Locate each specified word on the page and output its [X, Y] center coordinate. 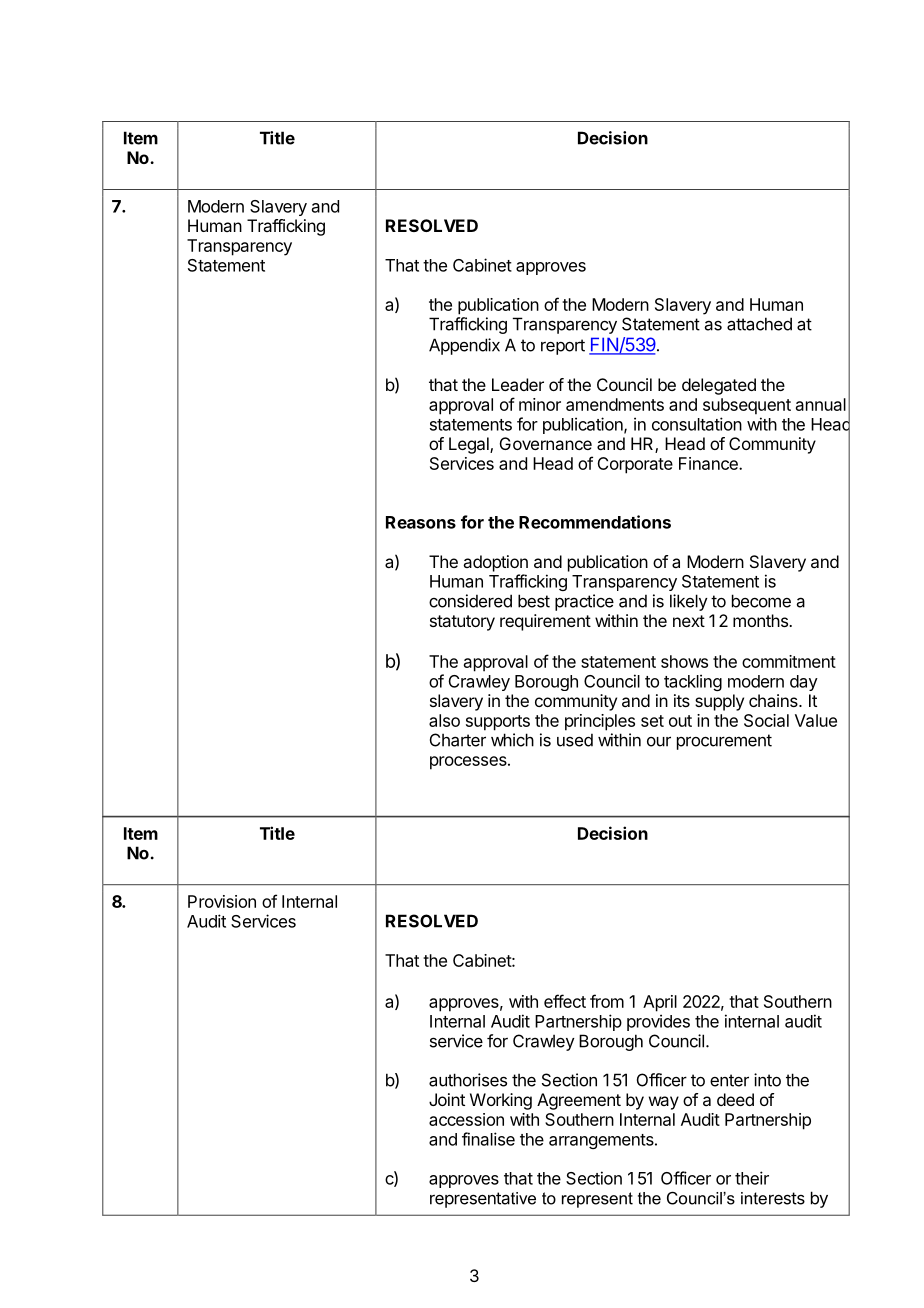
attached [759, 324]
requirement [545, 622]
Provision [222, 901]
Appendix [464, 346]
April [660, 1003]
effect [565, 1001]
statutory [462, 623]
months [761, 620]
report [563, 347]
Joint [447, 1099]
